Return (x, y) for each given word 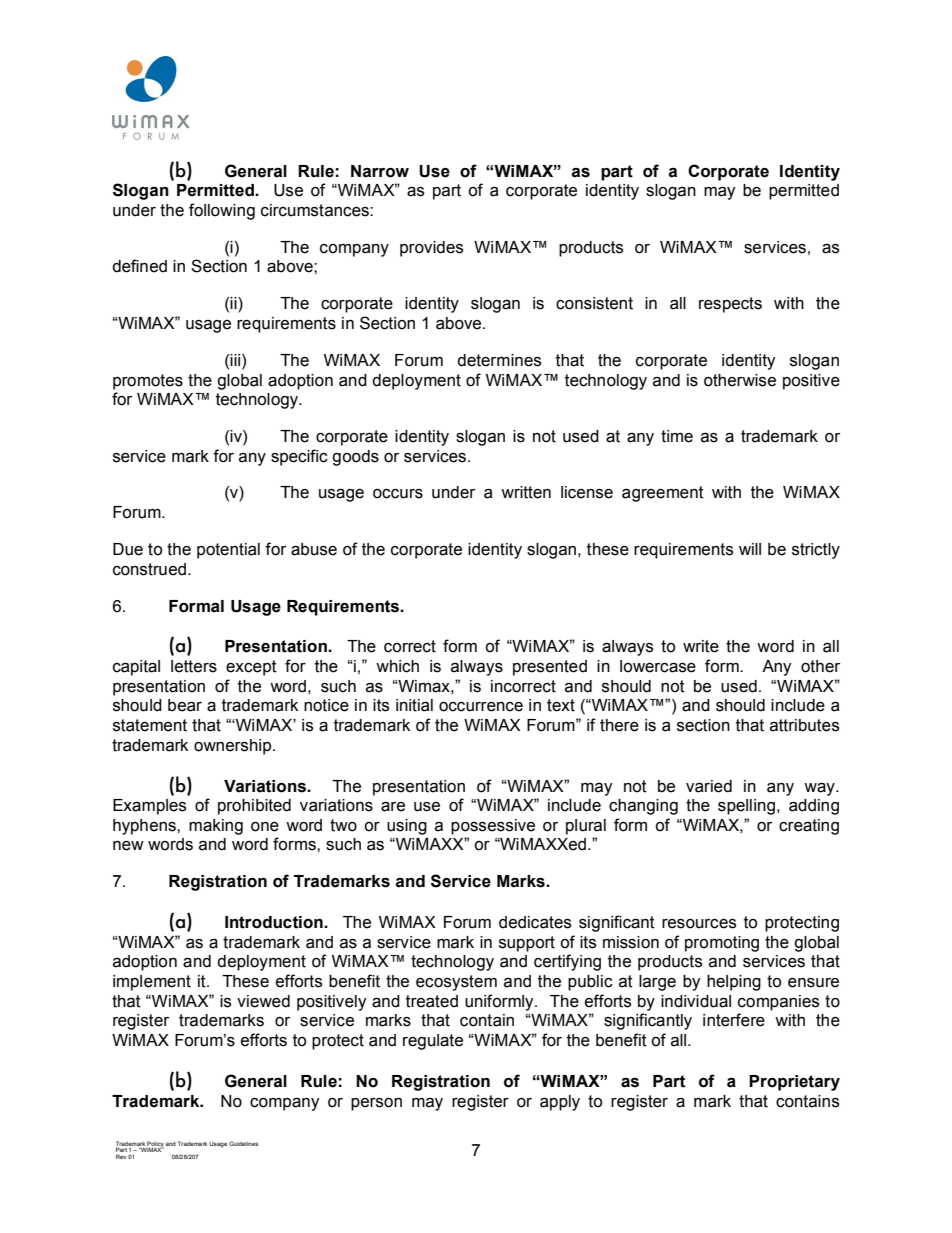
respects (730, 305)
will (750, 549)
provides (431, 249)
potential (228, 551)
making (216, 827)
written (526, 492)
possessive (493, 827)
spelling (748, 807)
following (222, 211)
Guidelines (243, 1143)
